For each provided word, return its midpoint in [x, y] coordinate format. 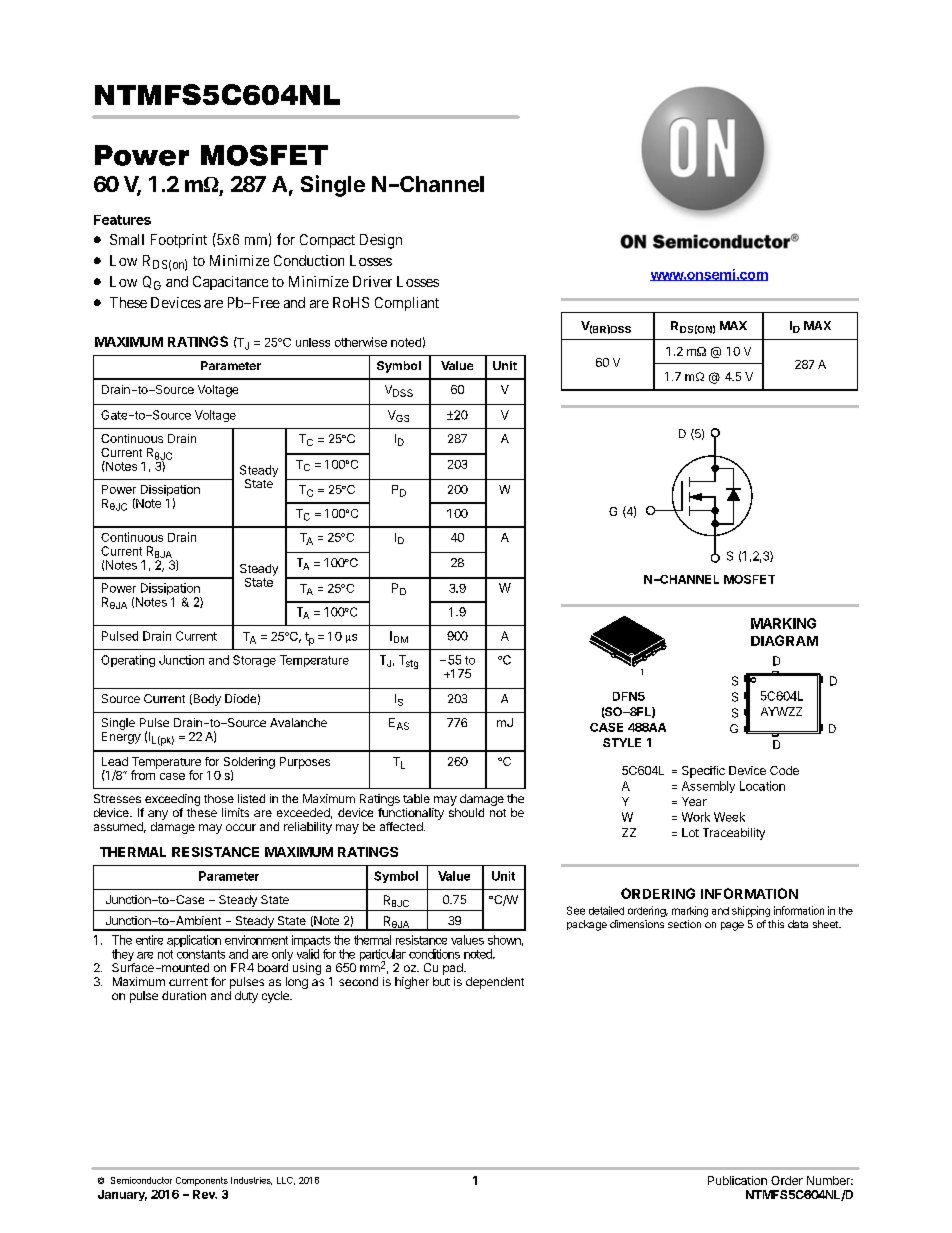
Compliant [407, 304]
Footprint [179, 241]
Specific [703, 772]
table [416, 798]
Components [202, 1181]
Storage [254, 661]
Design [381, 241]
